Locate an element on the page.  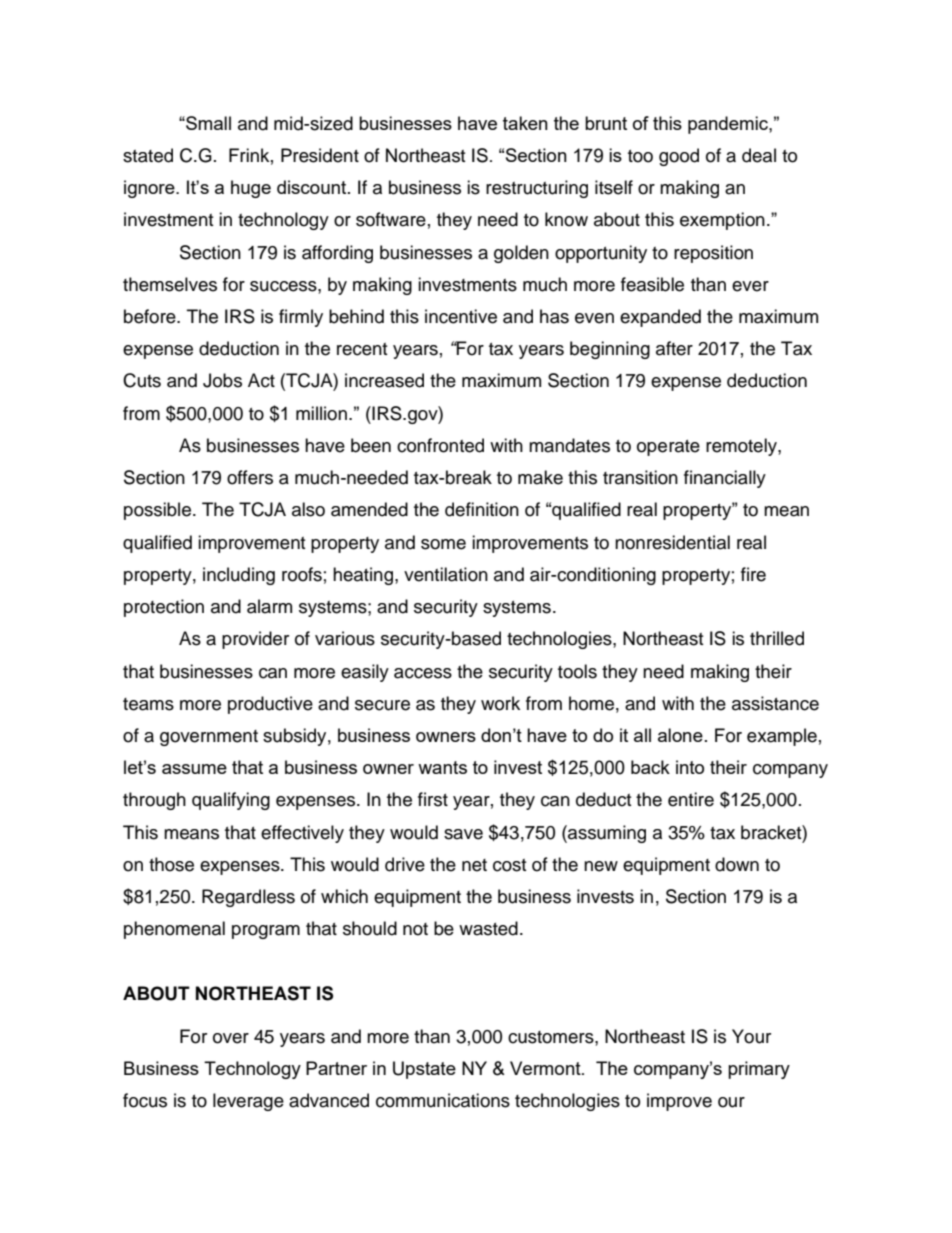
Upstate is located at coordinates (424, 1070).
